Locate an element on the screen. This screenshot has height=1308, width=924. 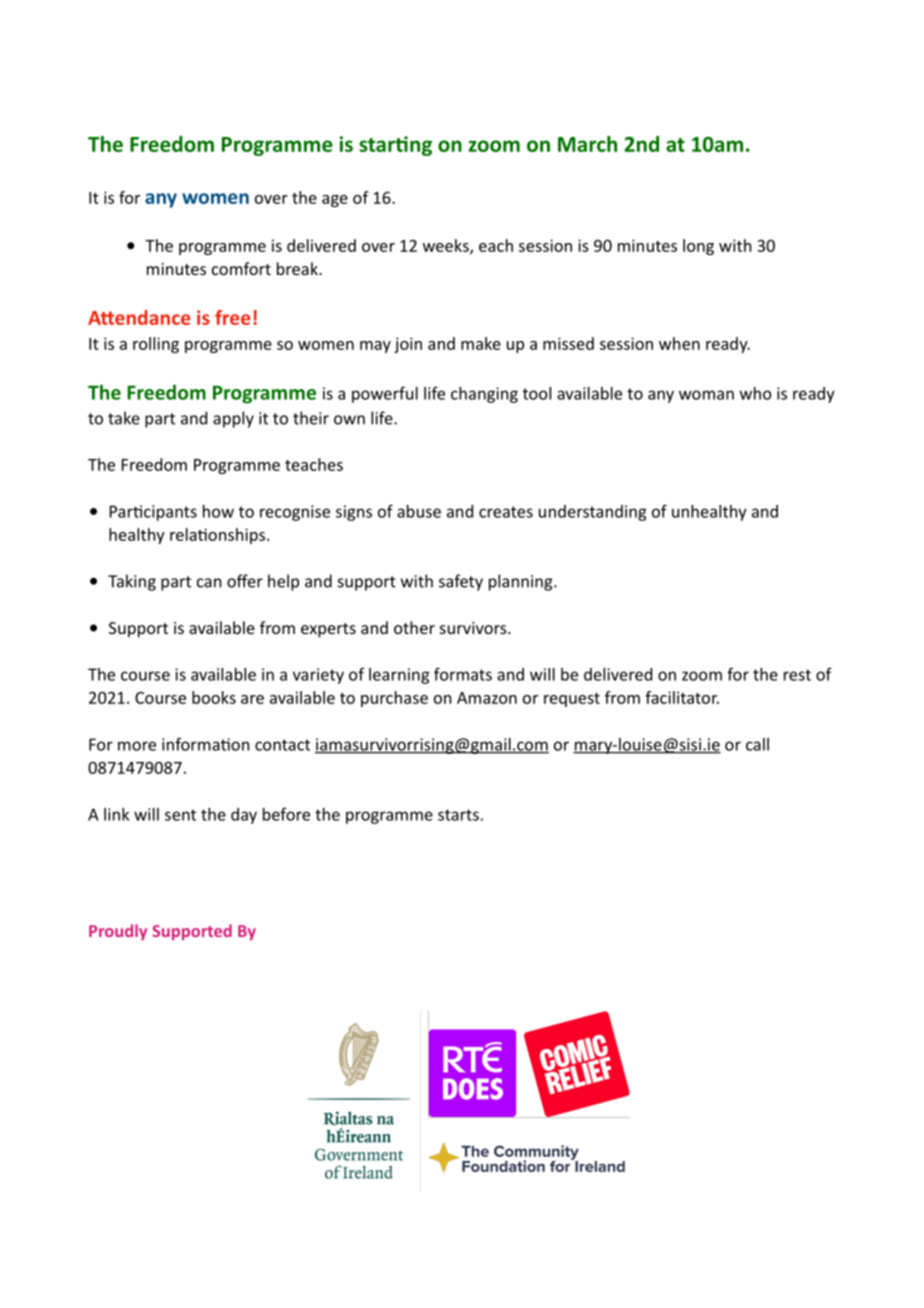
call is located at coordinates (757, 744).
